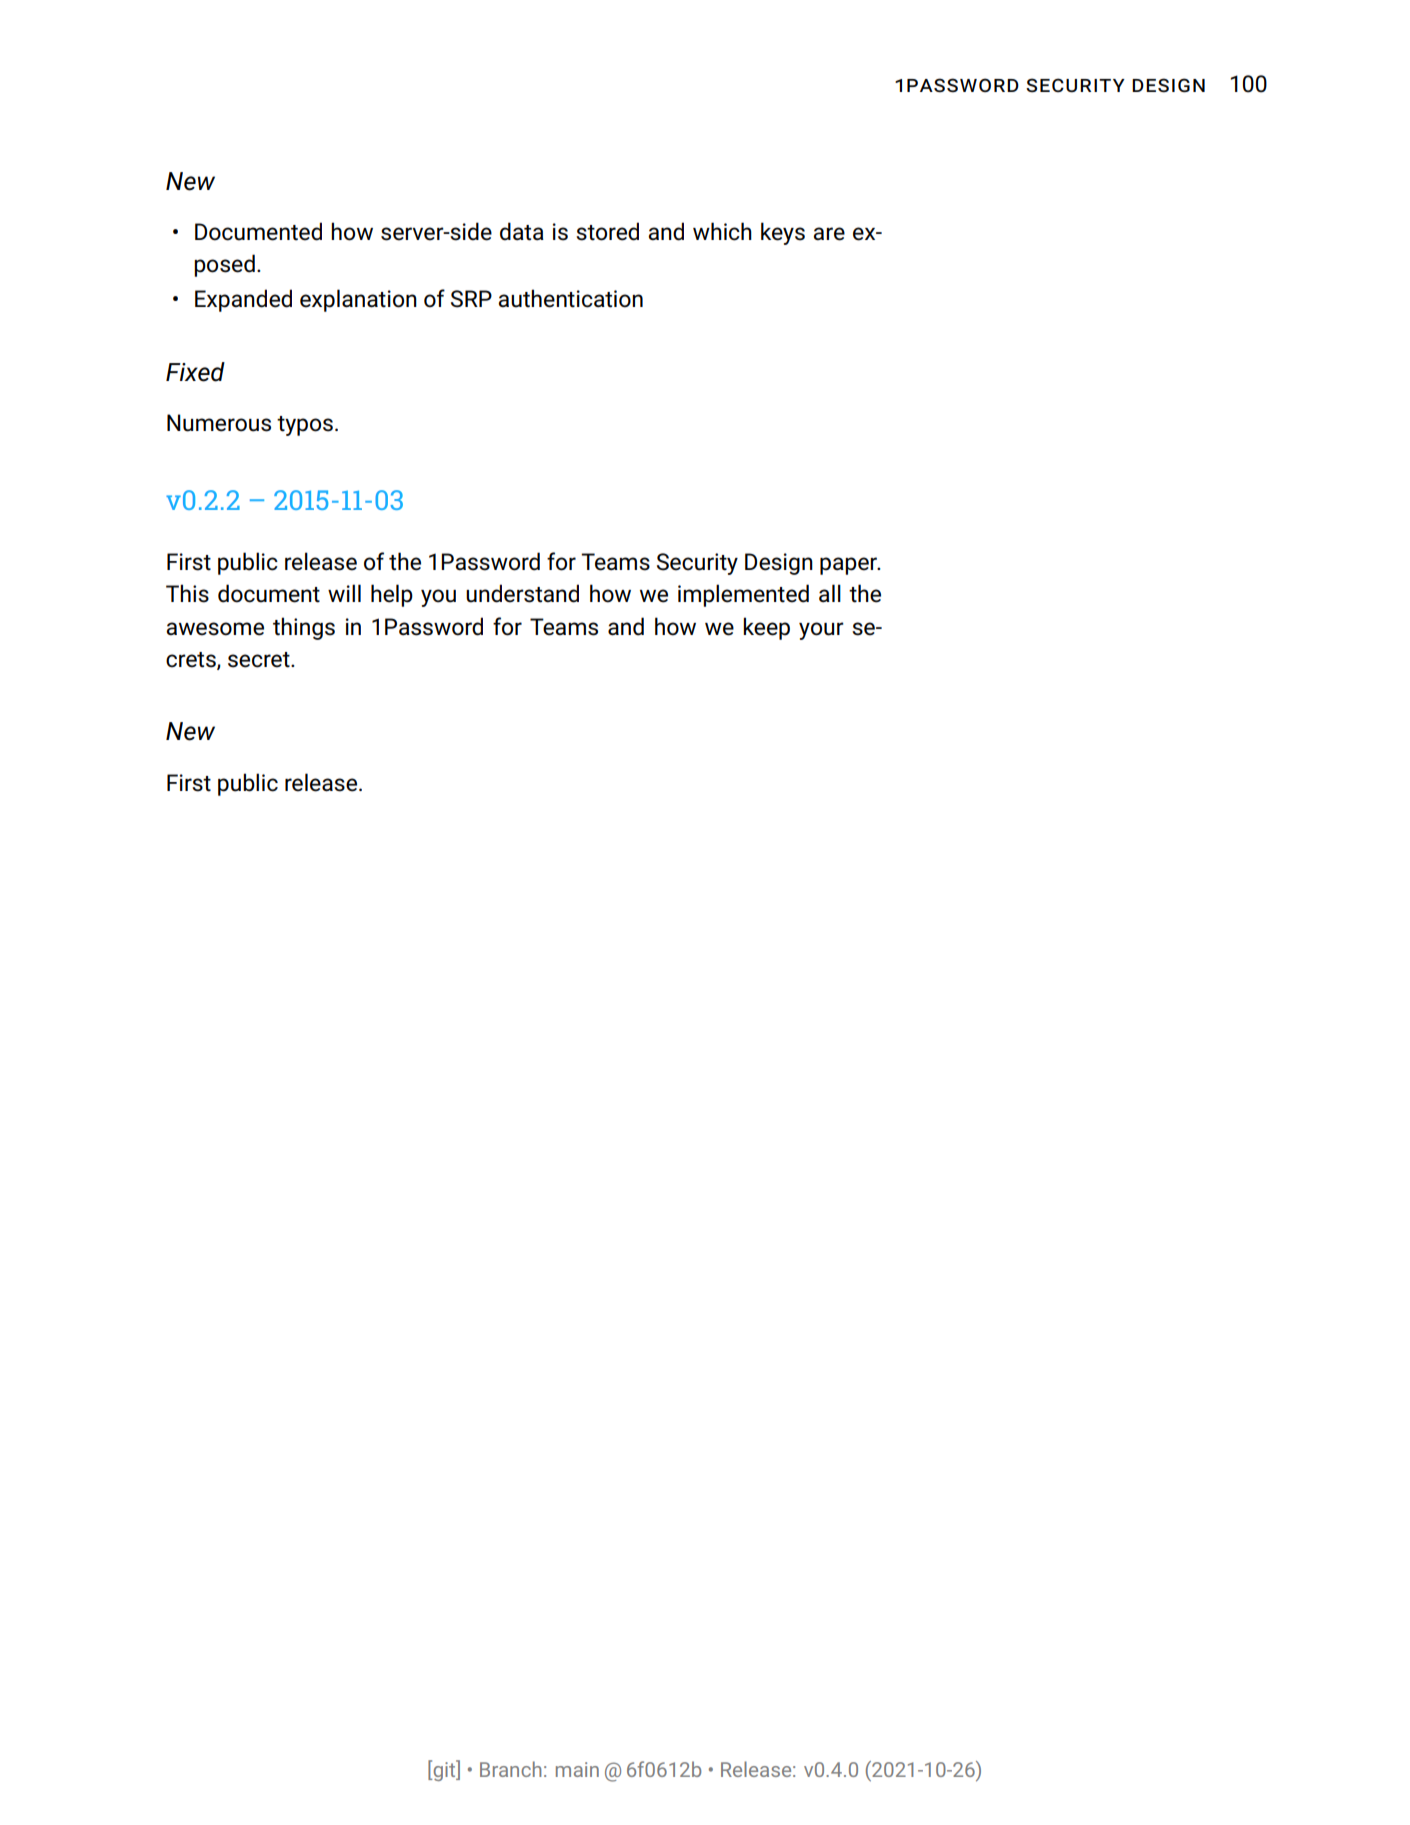 The width and height of the document is (1410, 1825). I want to click on Branch, so click(510, 1769).
